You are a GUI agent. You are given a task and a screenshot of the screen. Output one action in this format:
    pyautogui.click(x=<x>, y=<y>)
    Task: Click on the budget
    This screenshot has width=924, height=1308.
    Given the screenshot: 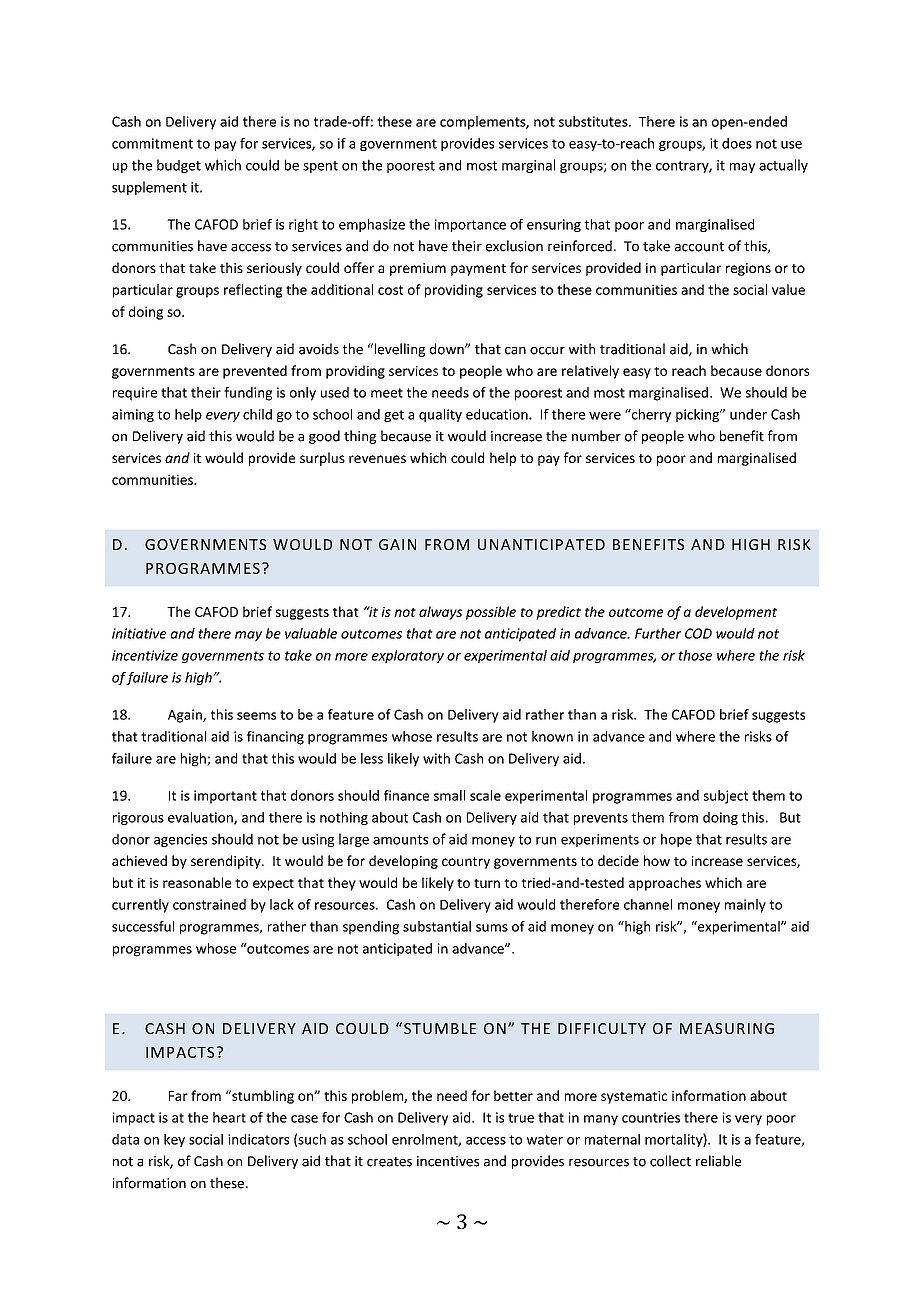 What is the action you would take?
    pyautogui.click(x=179, y=166)
